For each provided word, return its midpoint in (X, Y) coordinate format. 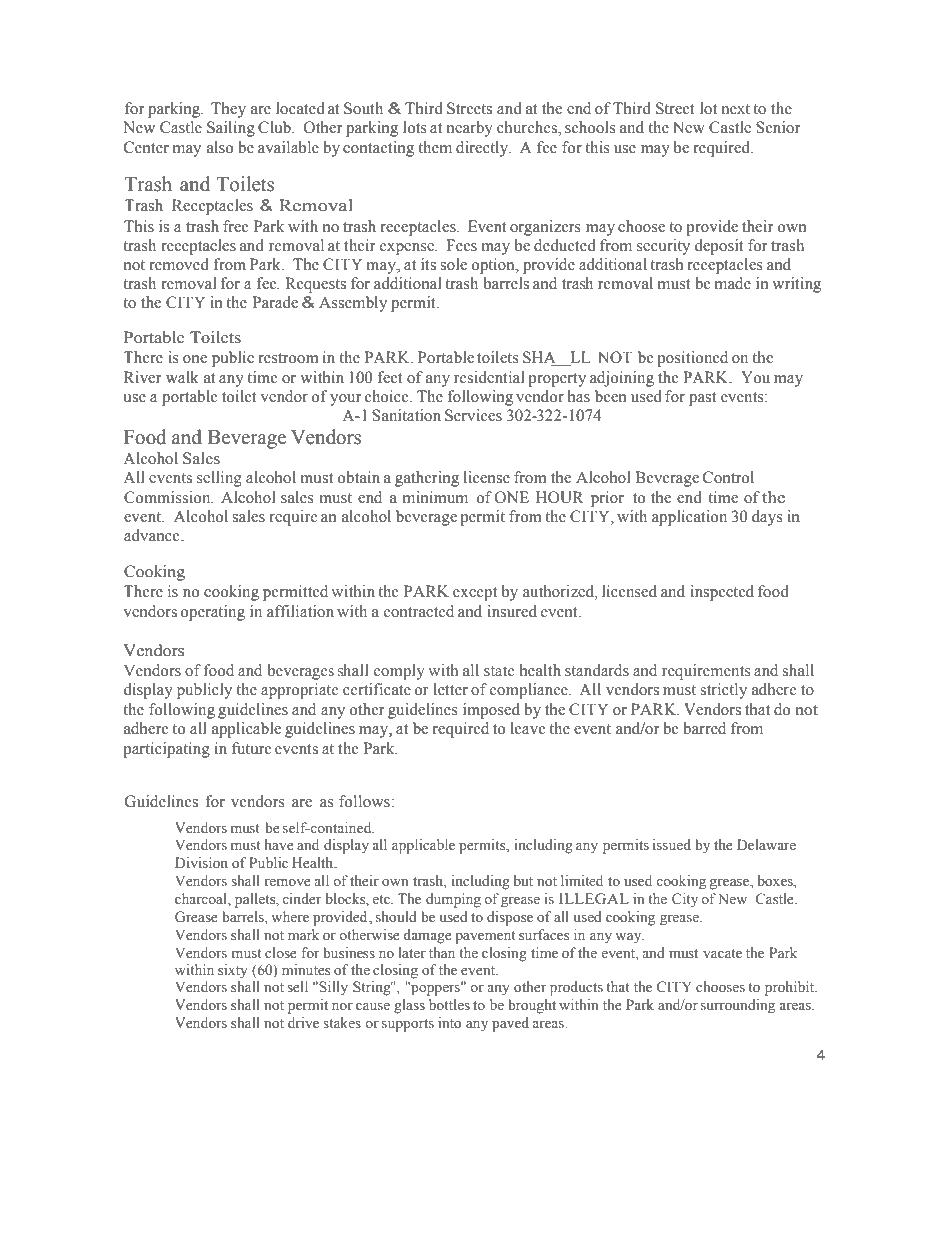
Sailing (231, 129)
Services (473, 415)
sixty (233, 971)
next (736, 109)
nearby (470, 129)
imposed (491, 711)
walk (182, 377)
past (702, 399)
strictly (723, 691)
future (252, 748)
